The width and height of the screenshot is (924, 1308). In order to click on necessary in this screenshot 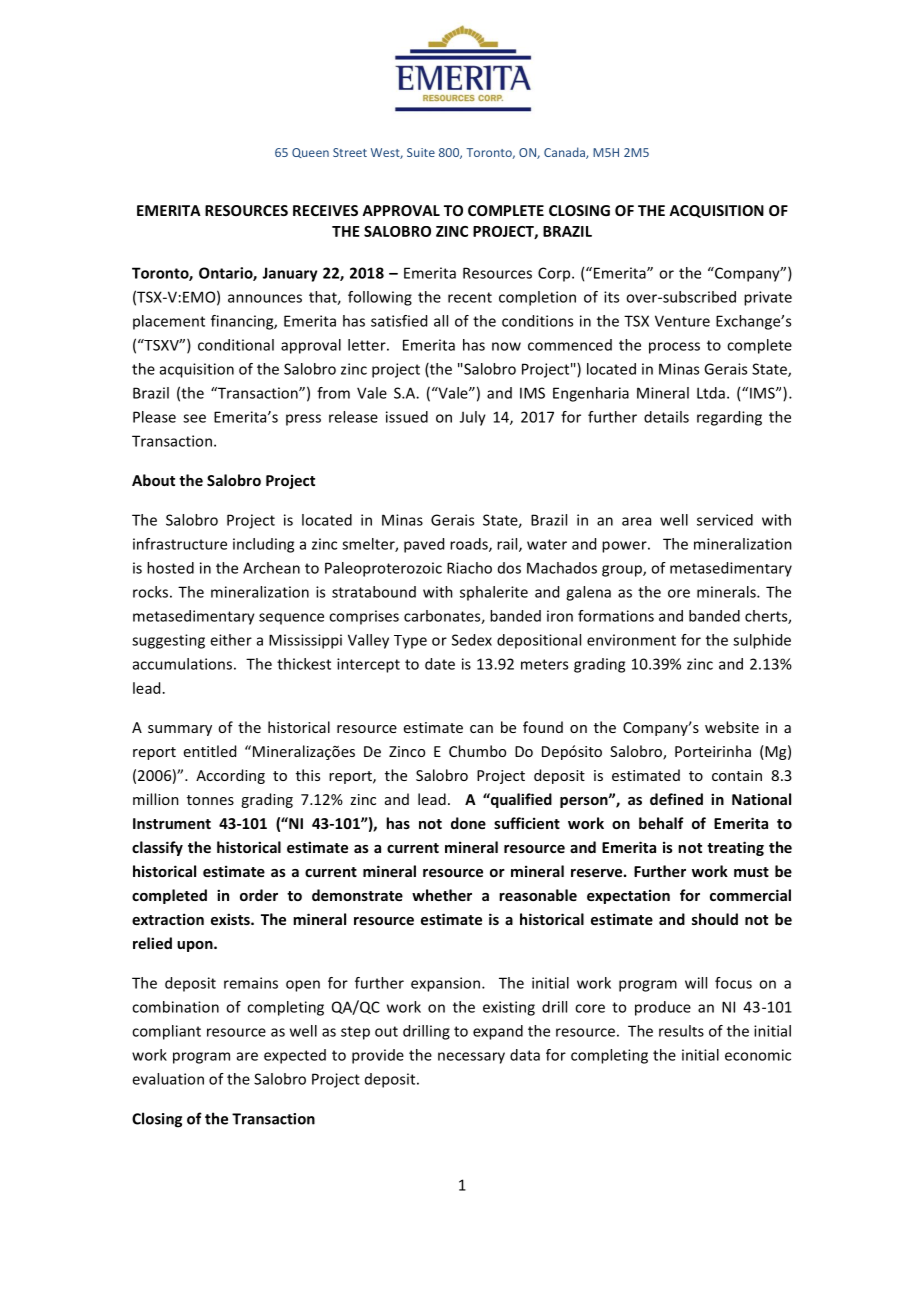, I will do `click(471, 1058)`.
